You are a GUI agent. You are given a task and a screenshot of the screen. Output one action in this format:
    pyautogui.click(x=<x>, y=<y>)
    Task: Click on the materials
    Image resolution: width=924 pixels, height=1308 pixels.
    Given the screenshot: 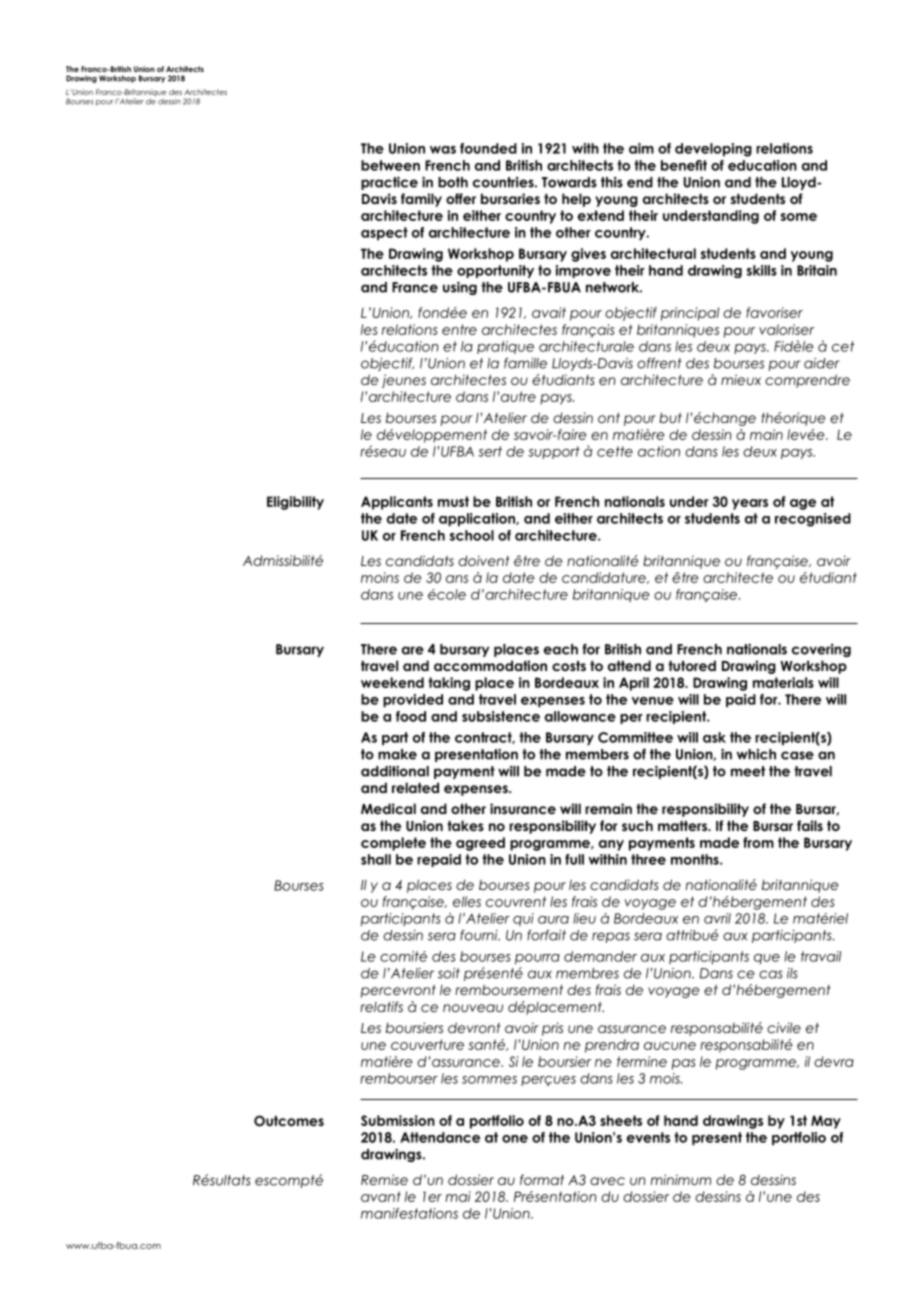 What is the action you would take?
    pyautogui.click(x=783, y=682)
